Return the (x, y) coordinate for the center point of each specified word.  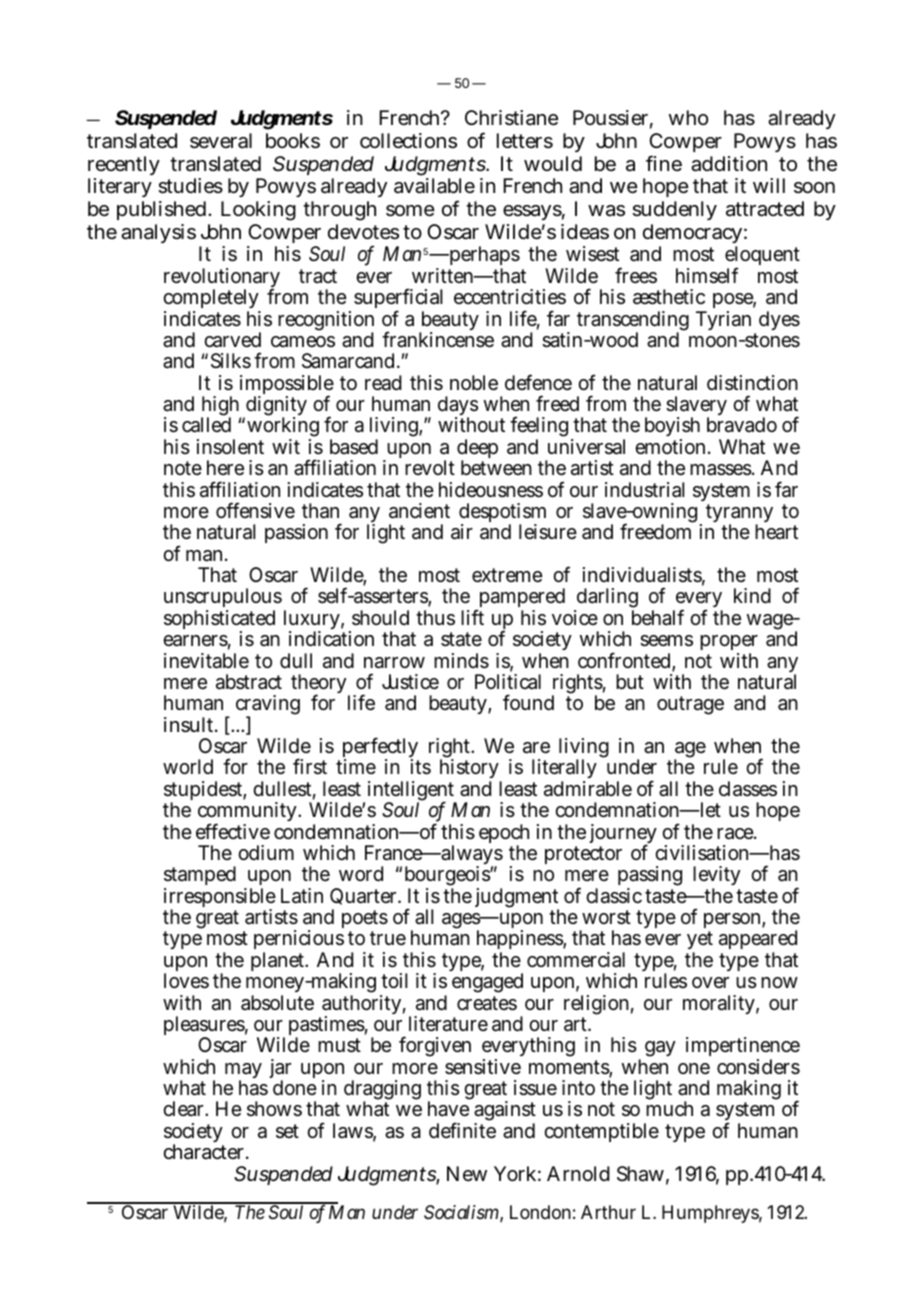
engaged (487, 983)
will (769, 185)
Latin (302, 896)
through (339, 211)
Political (508, 681)
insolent (230, 447)
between (496, 468)
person (732, 922)
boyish (672, 429)
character (203, 1152)
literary (120, 187)
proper (729, 644)
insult (188, 725)
